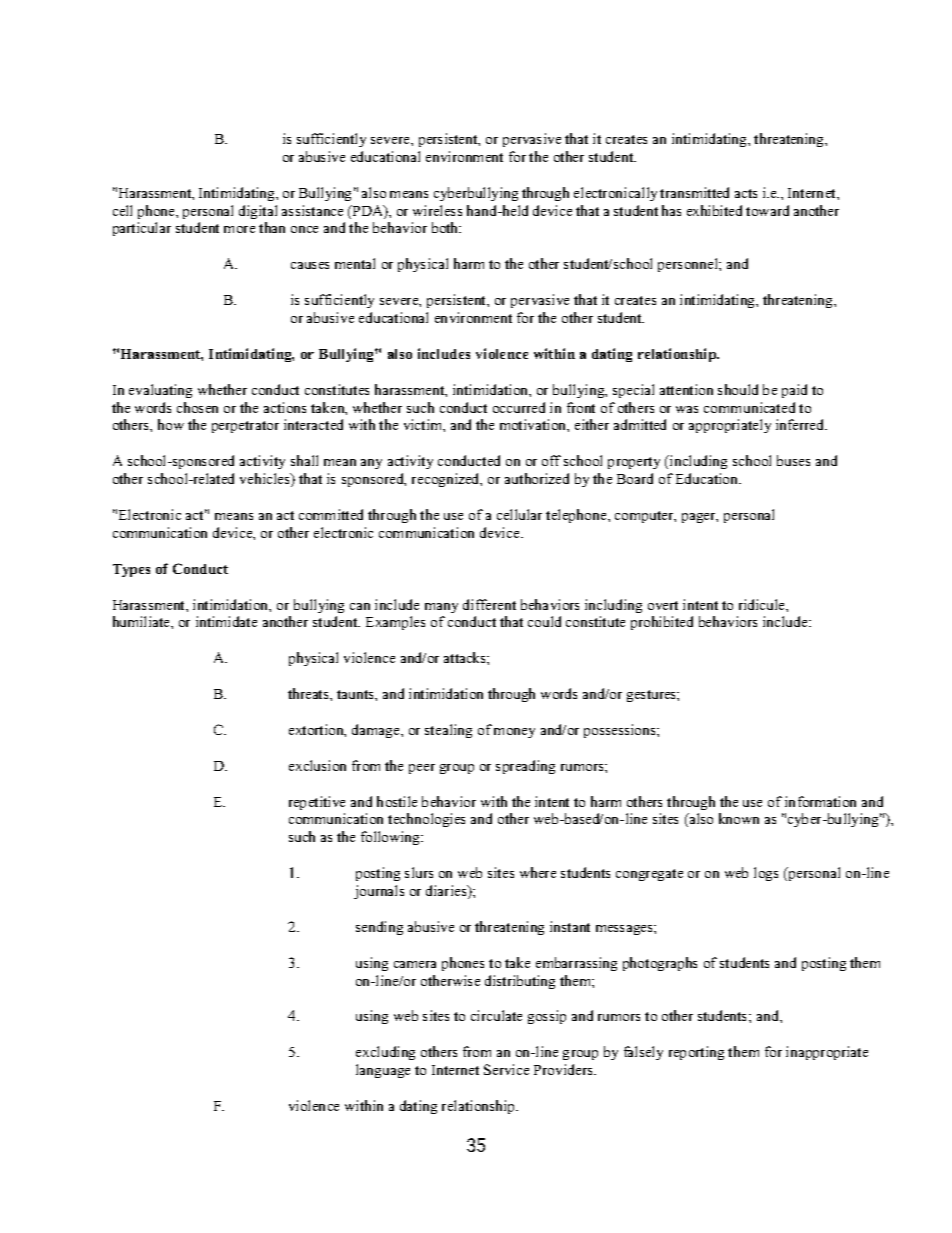 The width and height of the page is (952, 1233). Describe the element at coordinates (739, 818) in the page. I see `known` at that location.
